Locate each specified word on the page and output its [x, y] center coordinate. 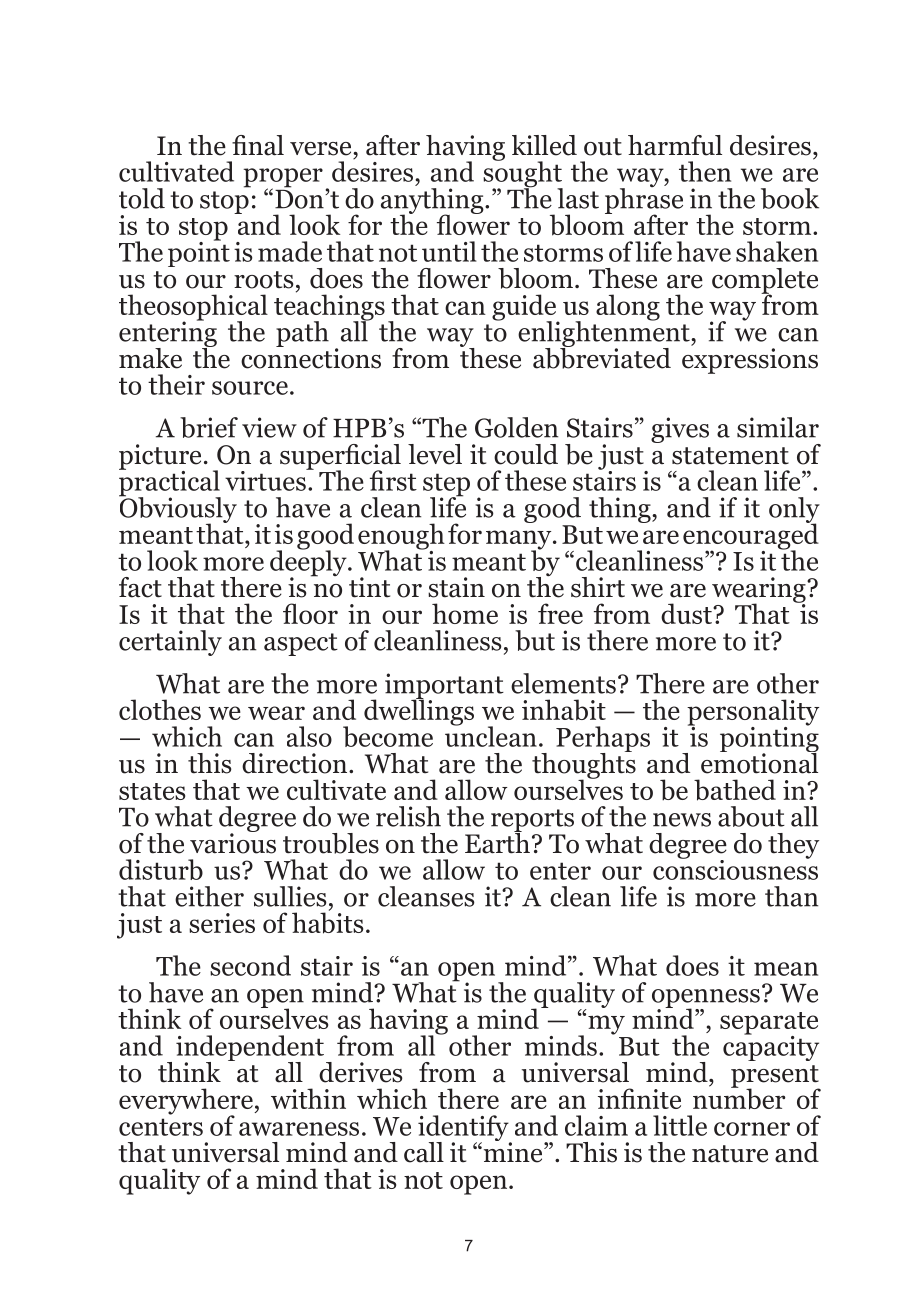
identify [464, 1129]
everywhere [187, 1102]
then [705, 171]
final [258, 145]
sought [523, 174]
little [680, 1125]
